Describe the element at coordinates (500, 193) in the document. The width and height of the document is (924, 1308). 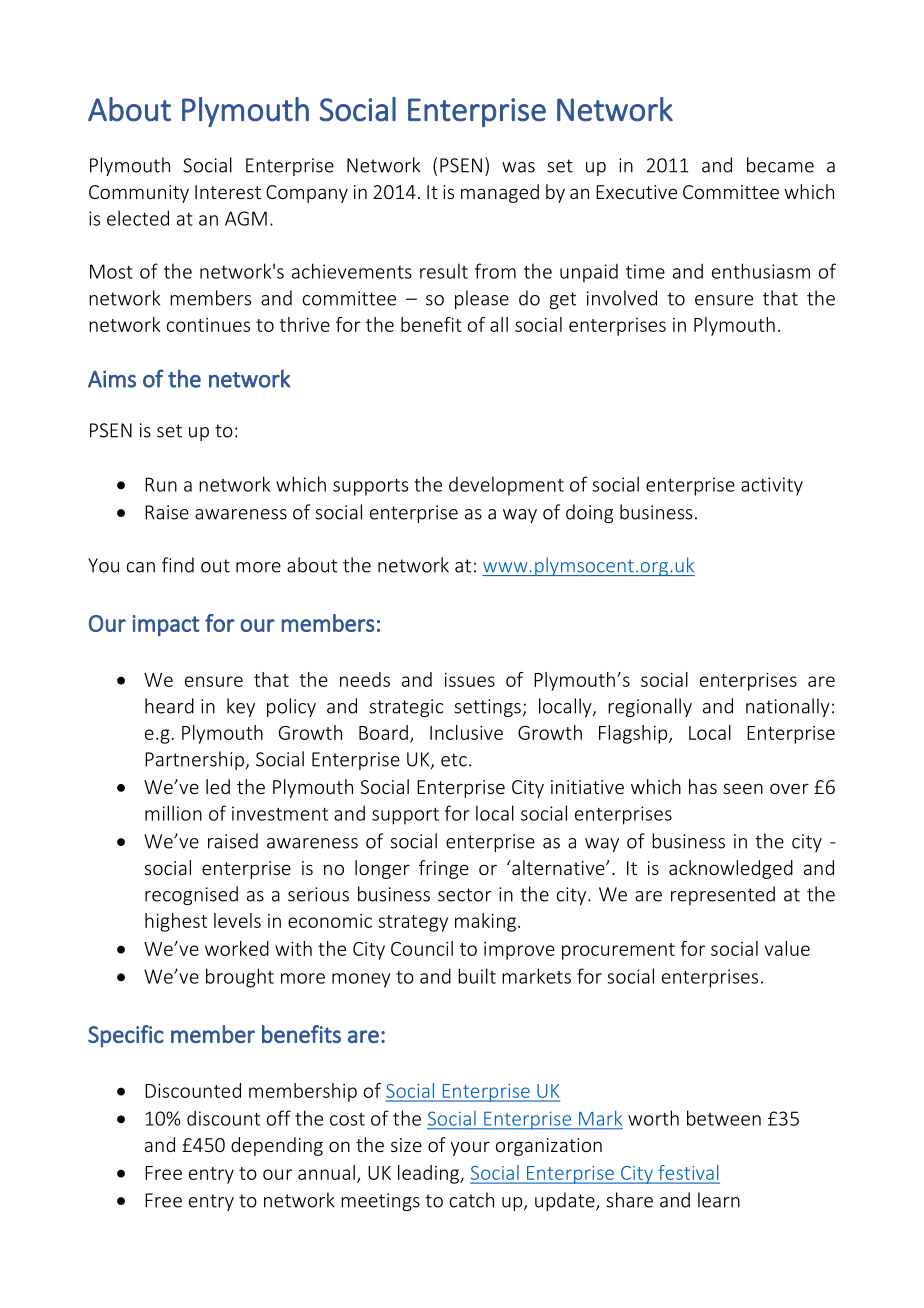
I see `managed` at that location.
